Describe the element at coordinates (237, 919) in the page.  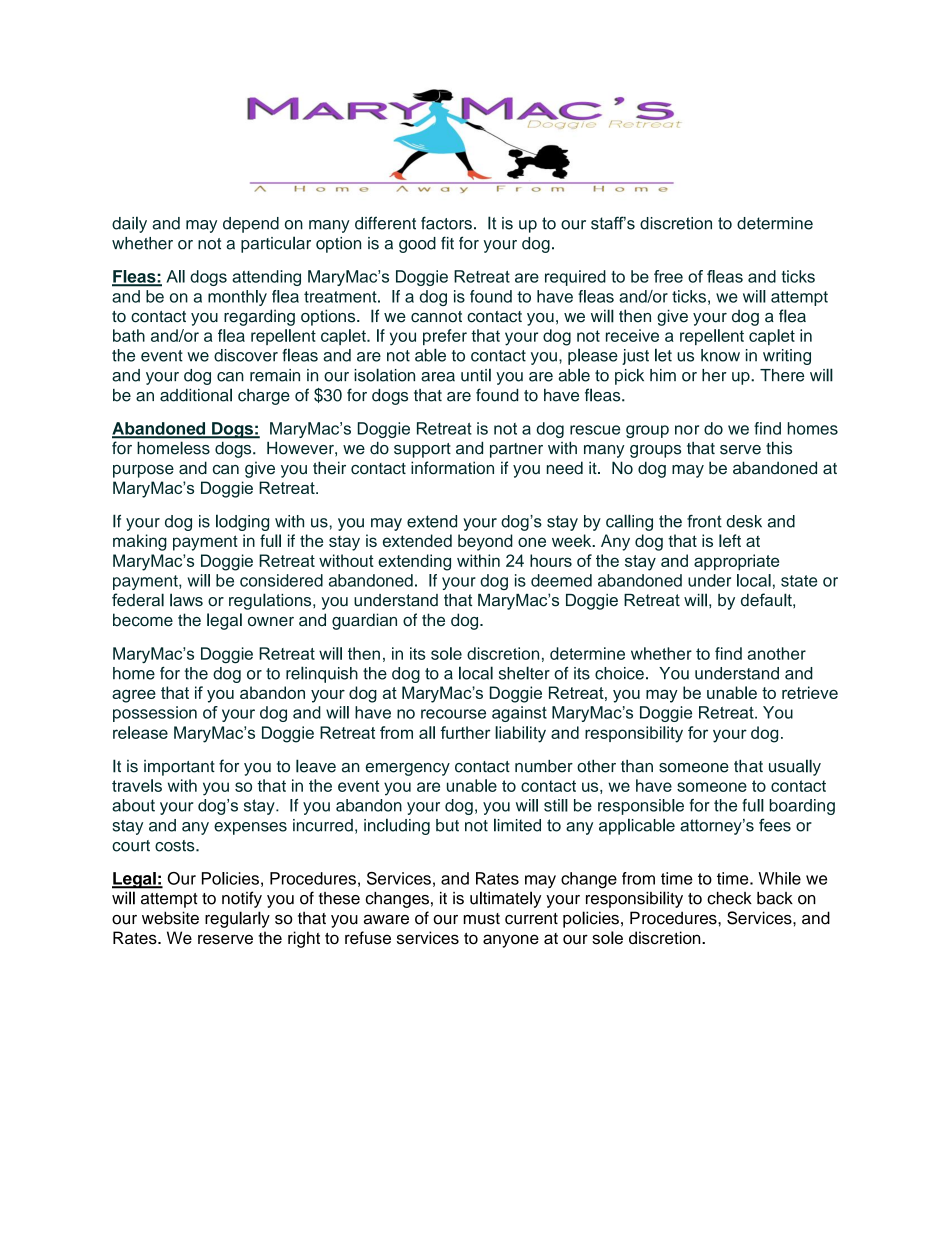
I see `regularly` at that location.
